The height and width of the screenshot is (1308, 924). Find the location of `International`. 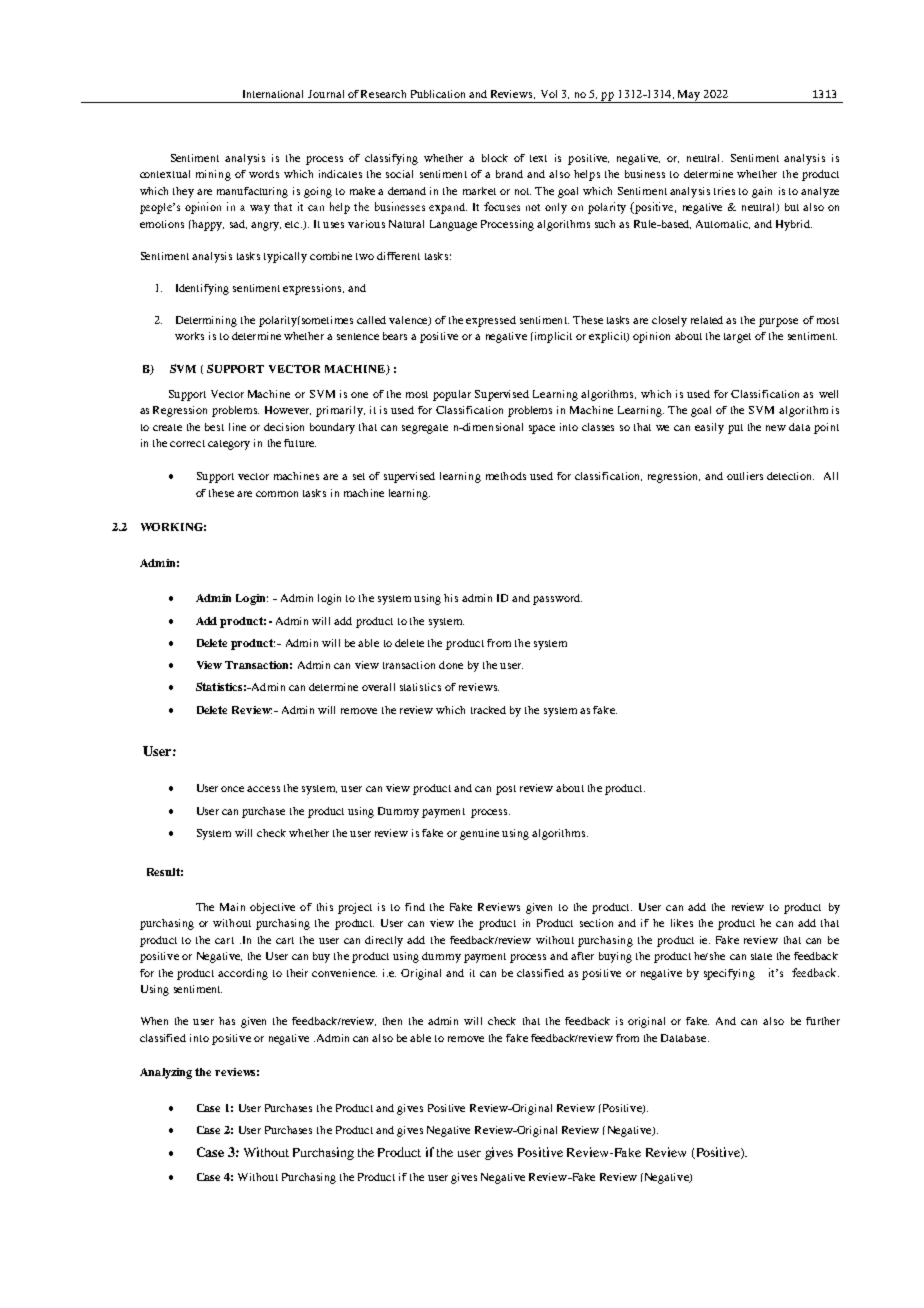

International is located at coordinates (273, 94).
